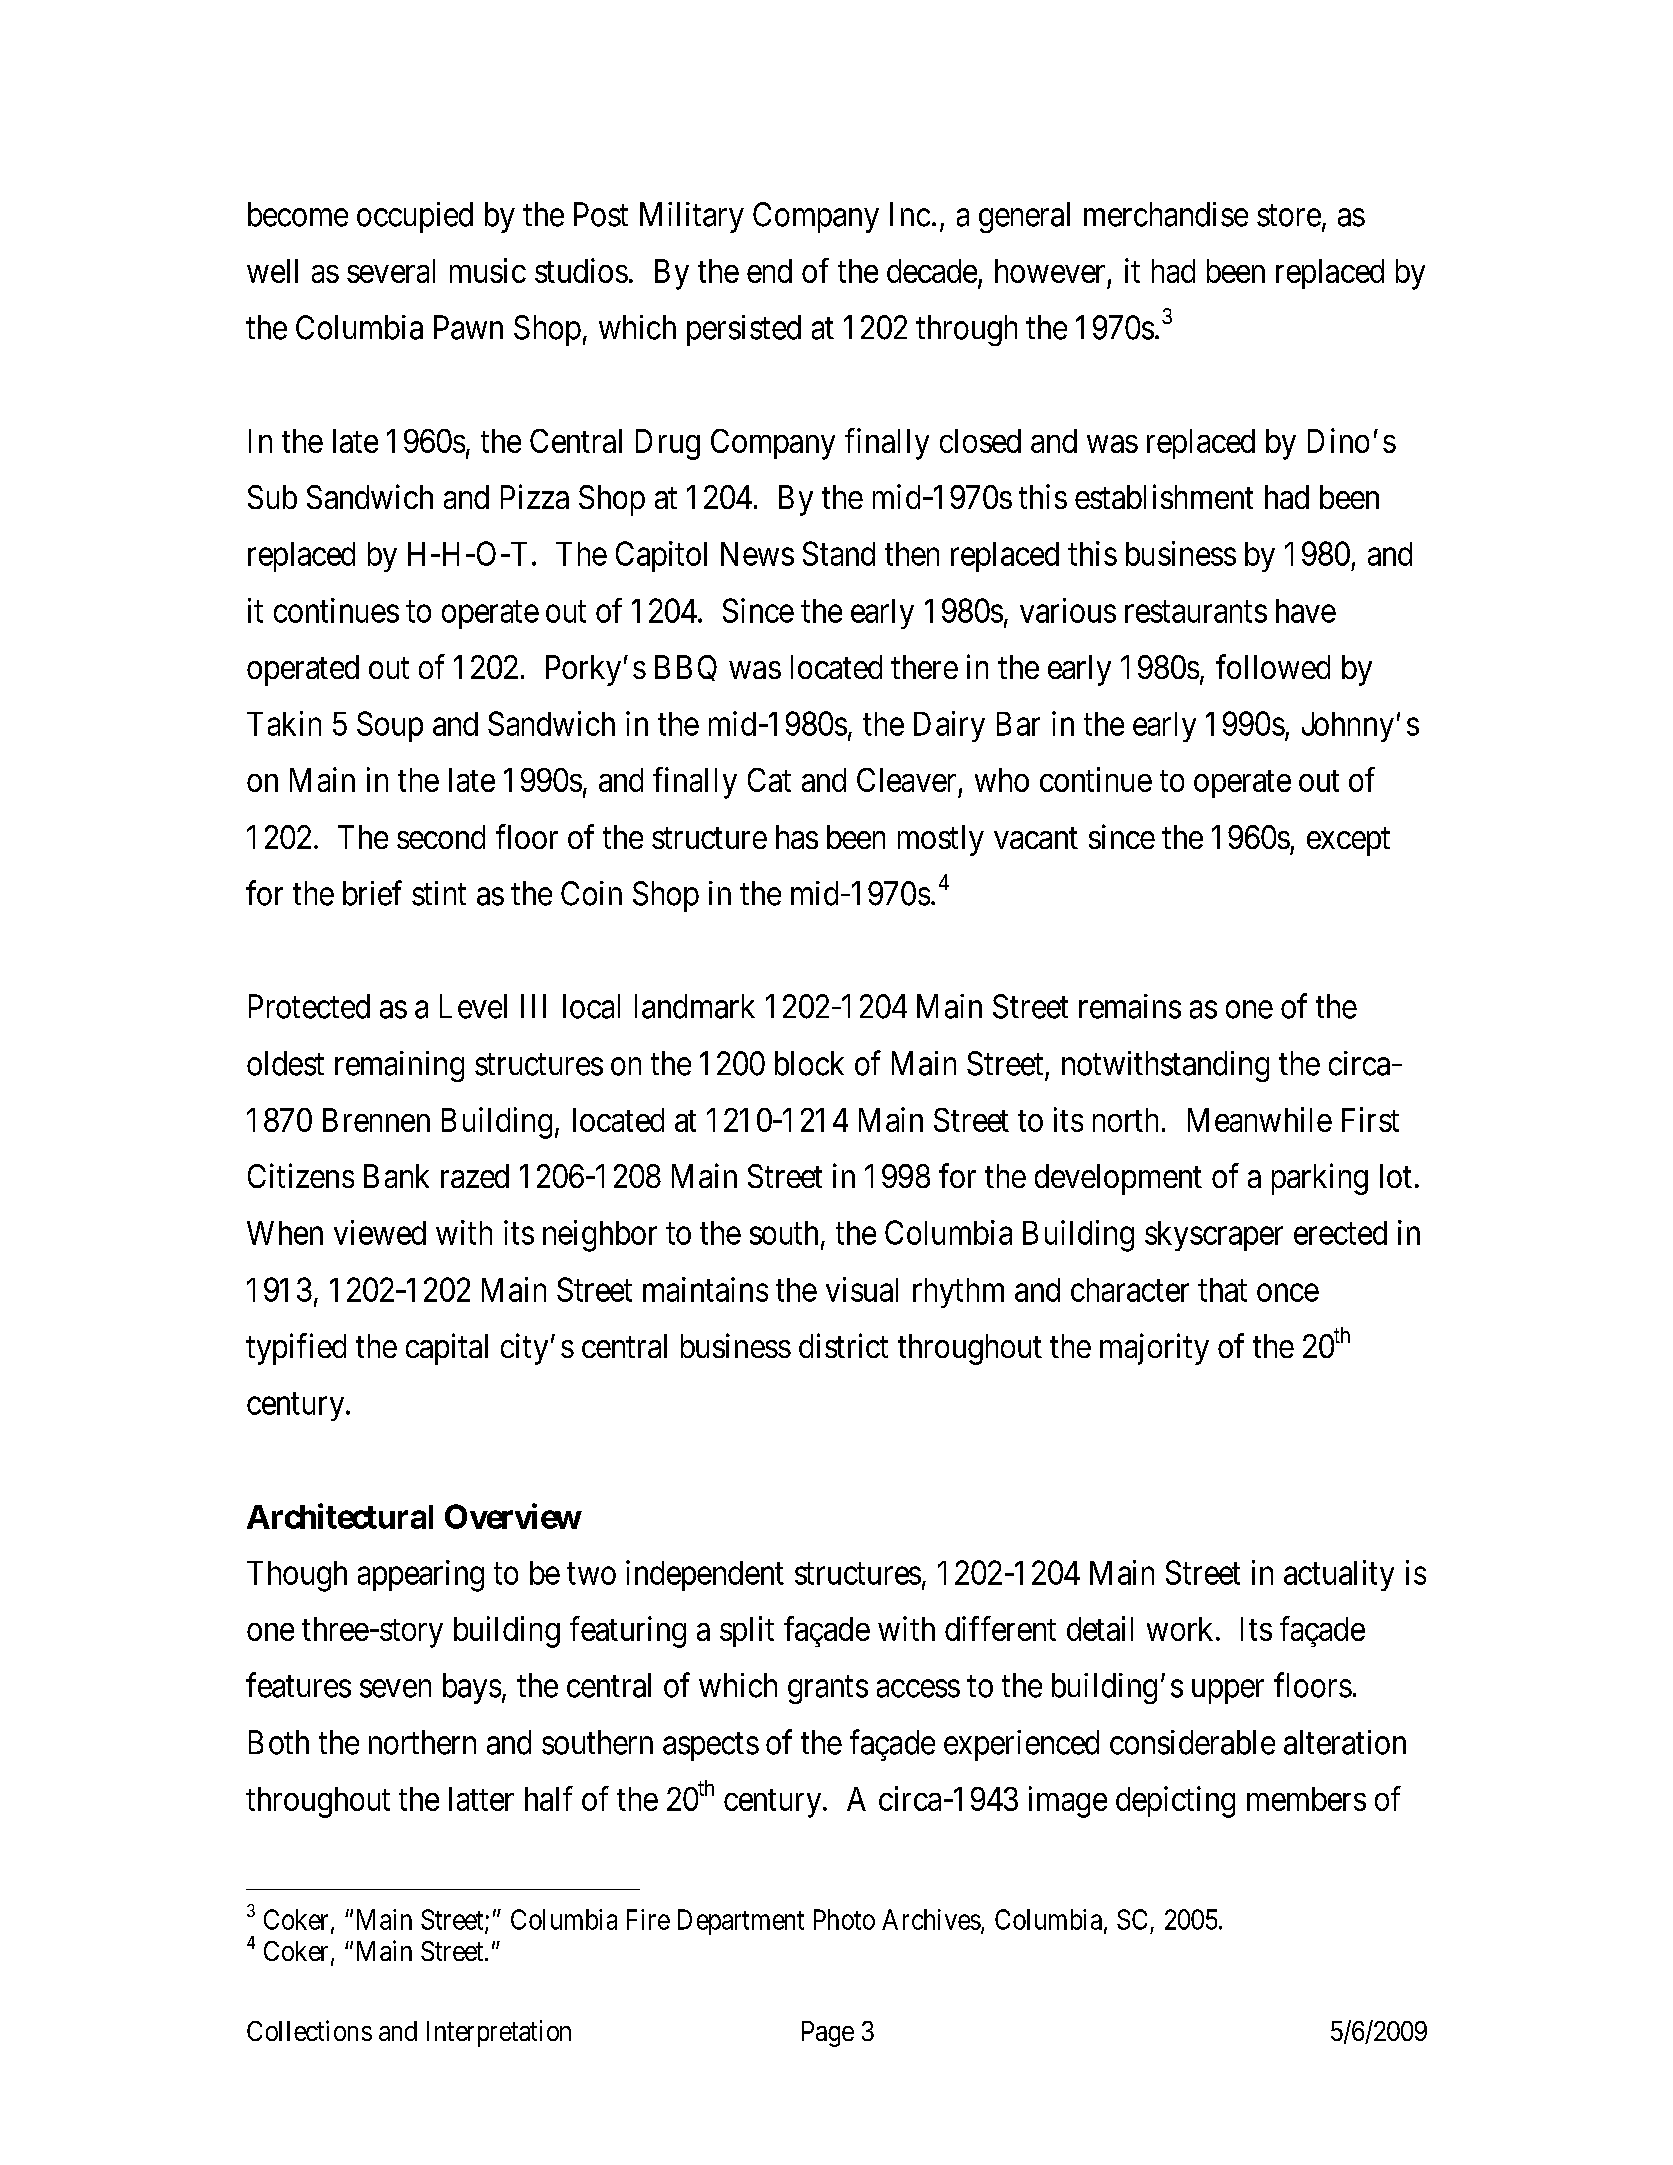 This image has height=2165, width=1673. I want to click on seven, so click(395, 1689).
